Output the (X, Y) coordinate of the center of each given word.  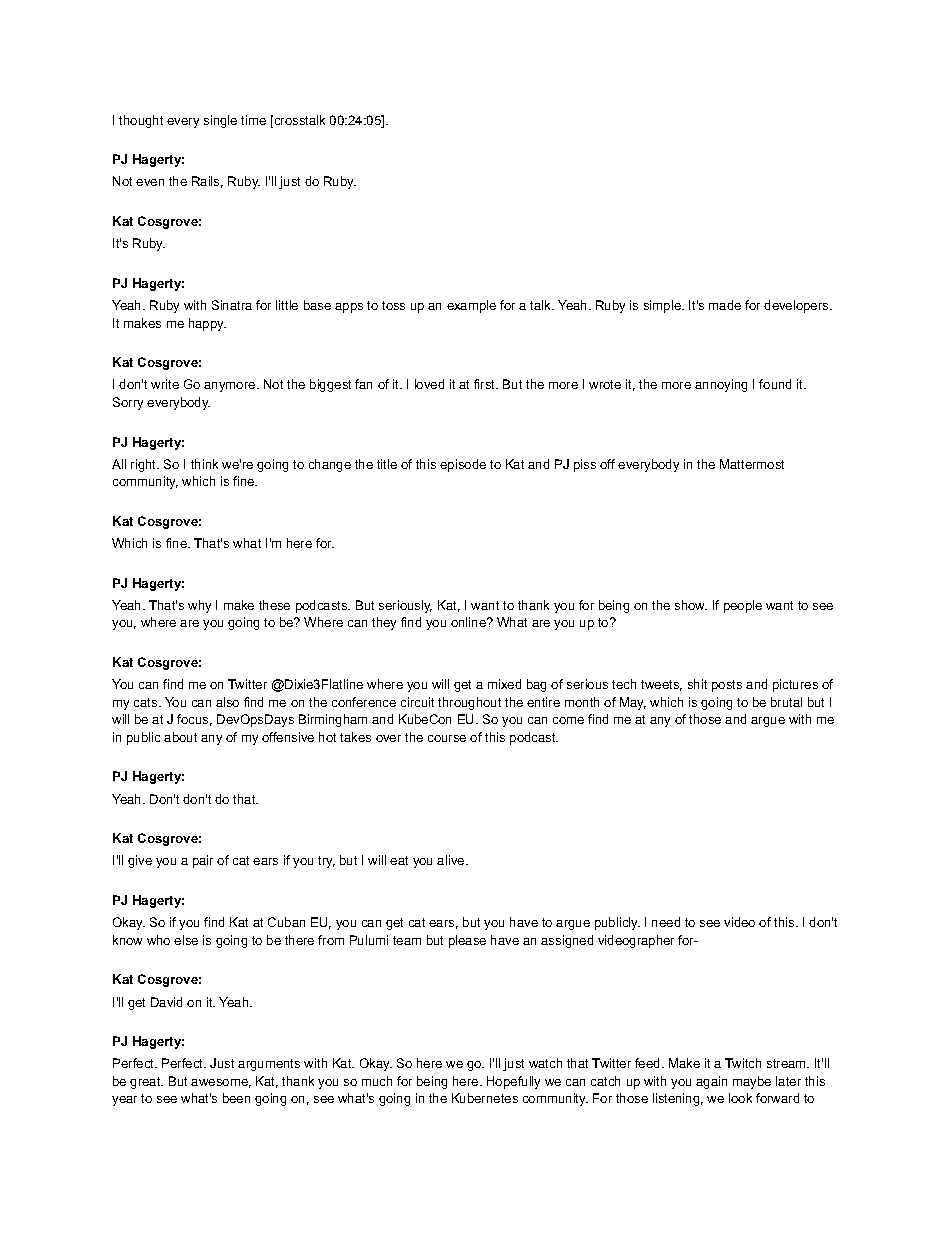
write (165, 384)
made (725, 305)
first (485, 384)
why (199, 606)
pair (203, 861)
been (236, 1098)
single (220, 121)
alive (452, 860)
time (253, 120)
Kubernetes (485, 1098)
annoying (721, 385)
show (691, 605)
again (711, 1082)
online (469, 622)
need (666, 922)
